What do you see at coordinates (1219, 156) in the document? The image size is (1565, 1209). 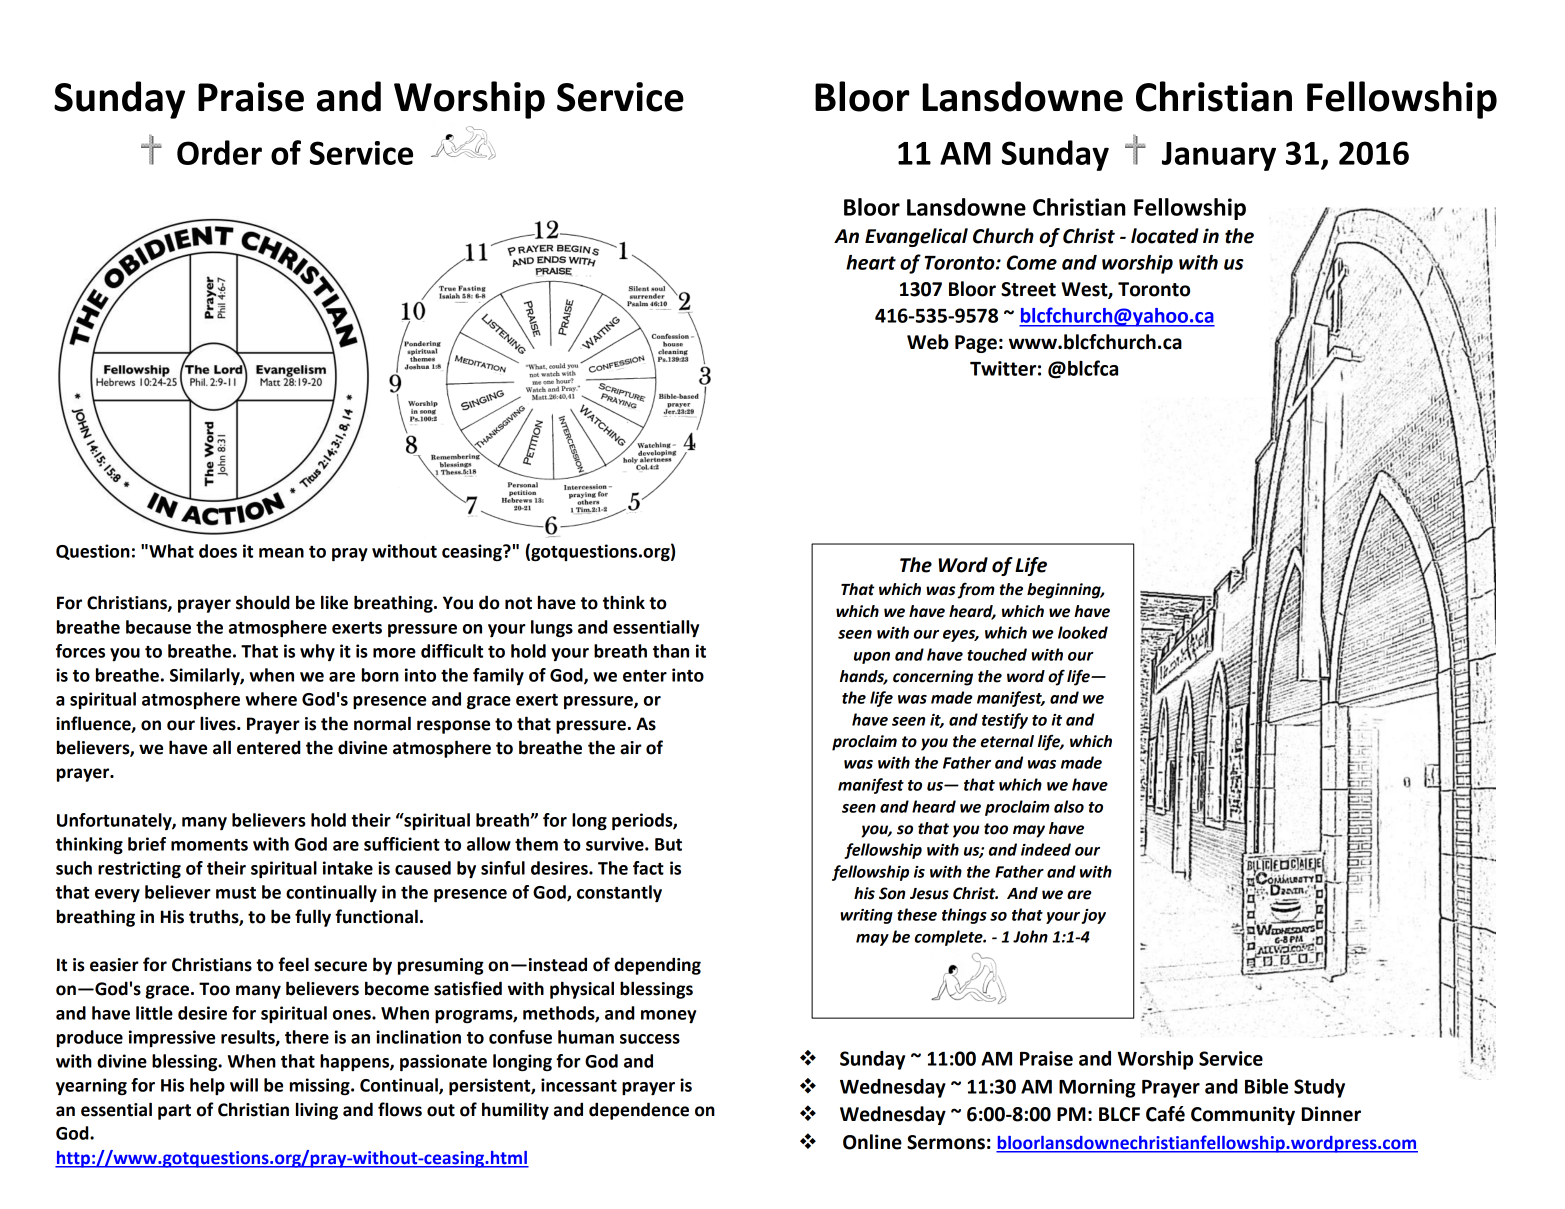 I see `January` at bounding box center [1219, 156].
